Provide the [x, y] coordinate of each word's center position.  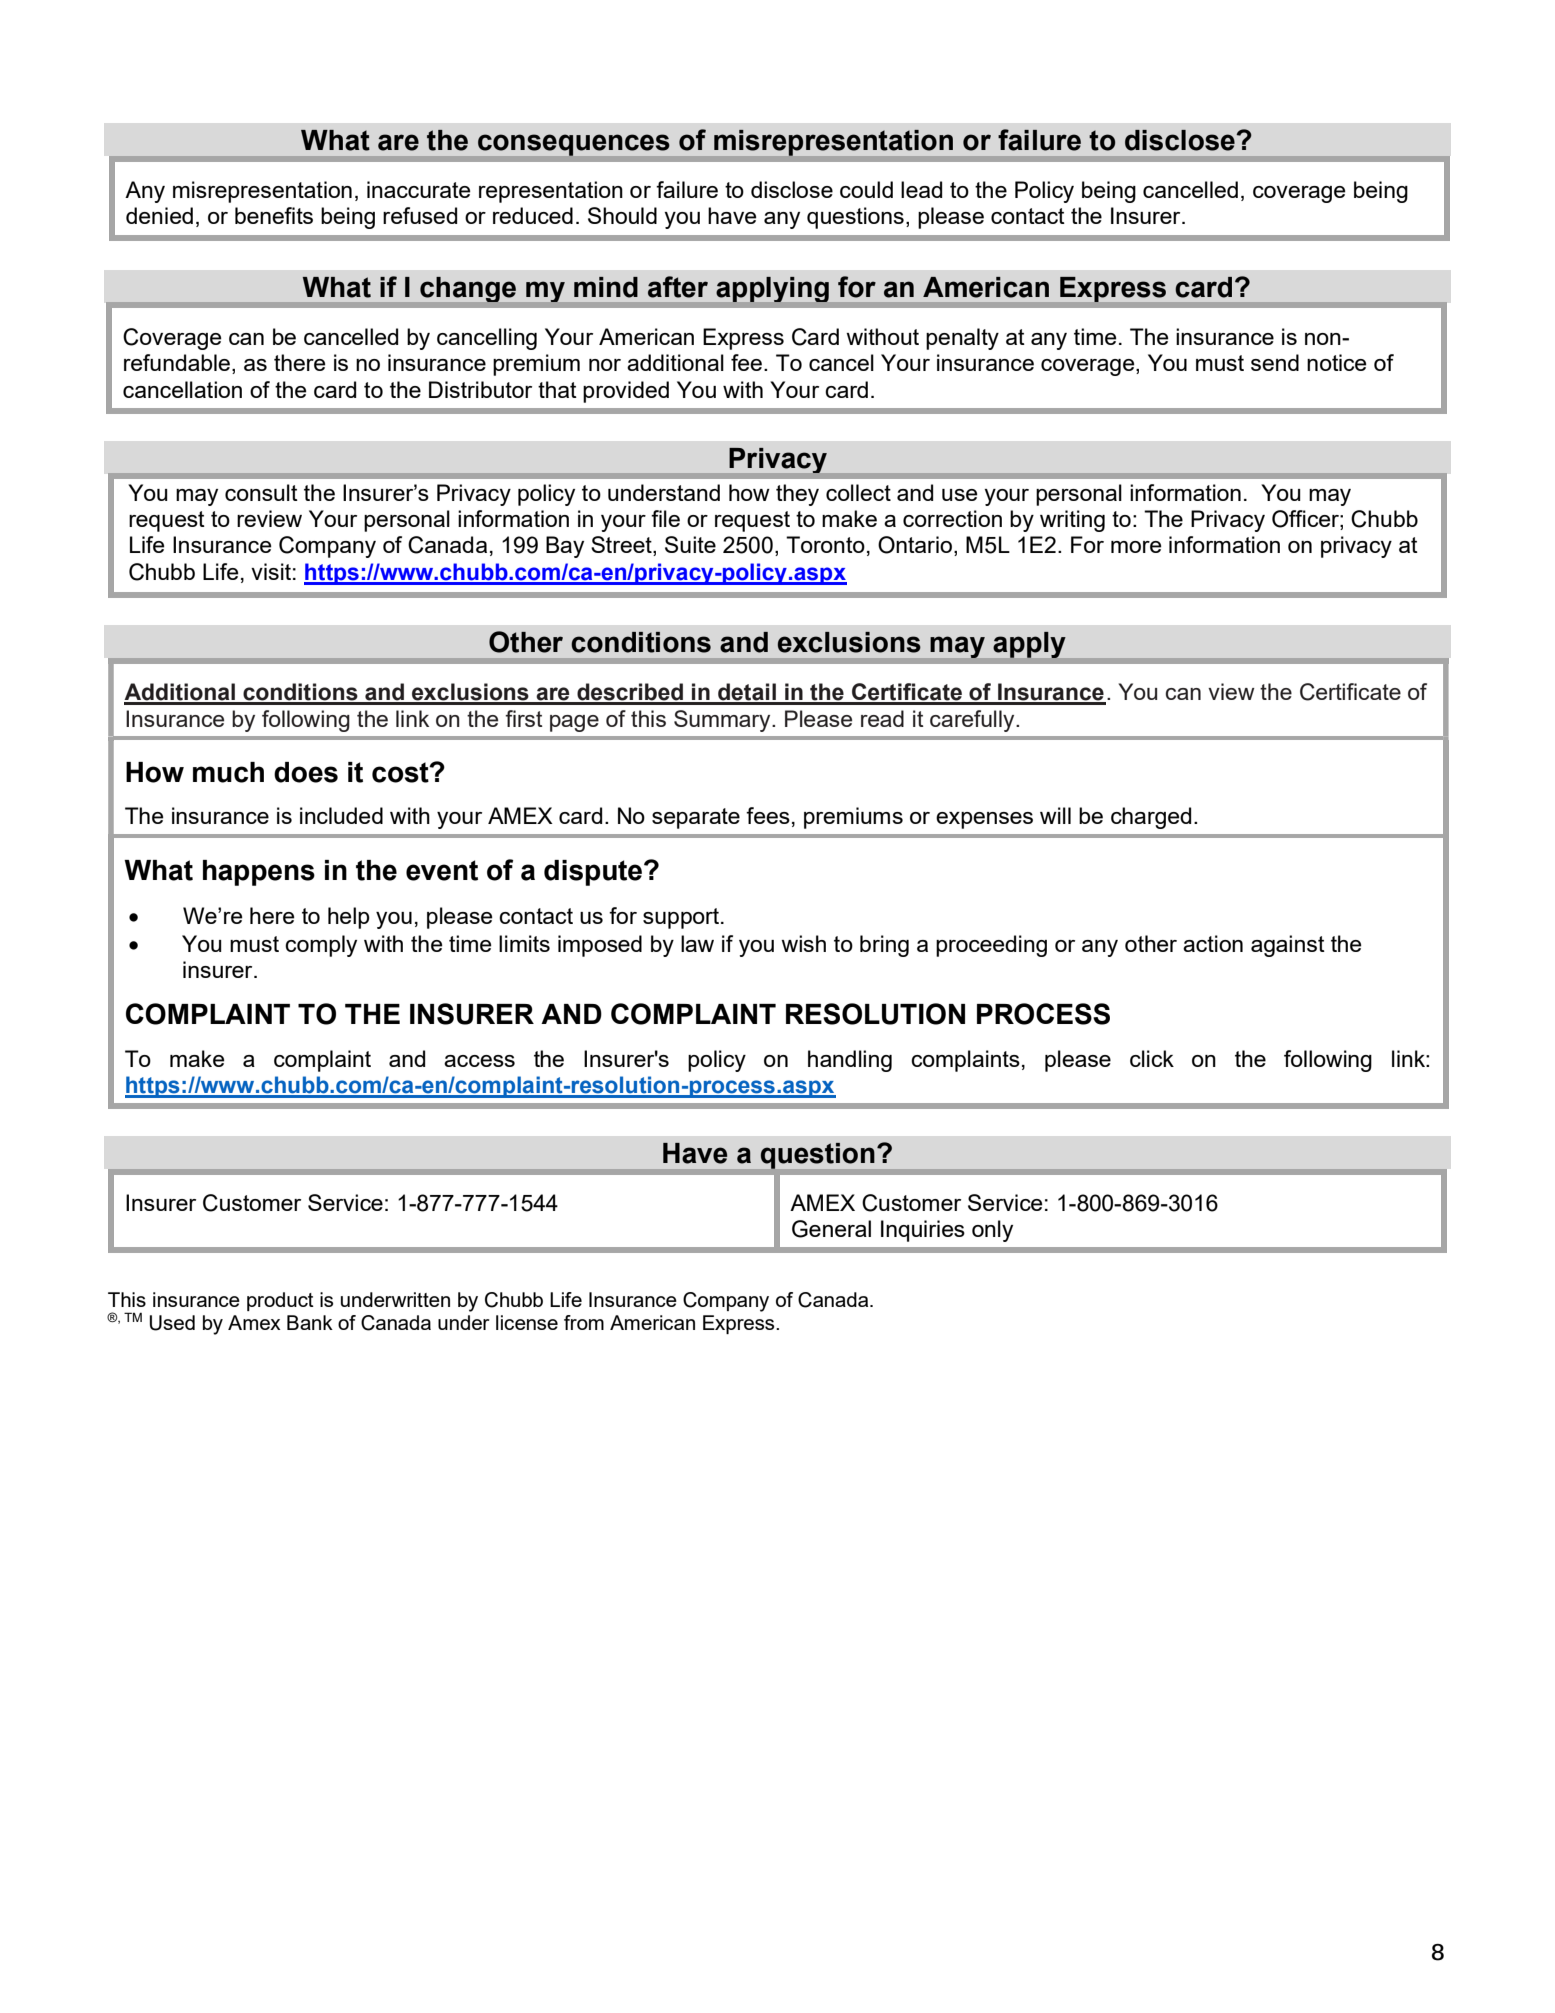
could [866, 189]
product [280, 1301]
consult [261, 492]
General [831, 1229]
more [1136, 547]
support [681, 918]
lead [921, 189]
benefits [274, 215]
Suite [690, 544]
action [1213, 943]
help [349, 918]
